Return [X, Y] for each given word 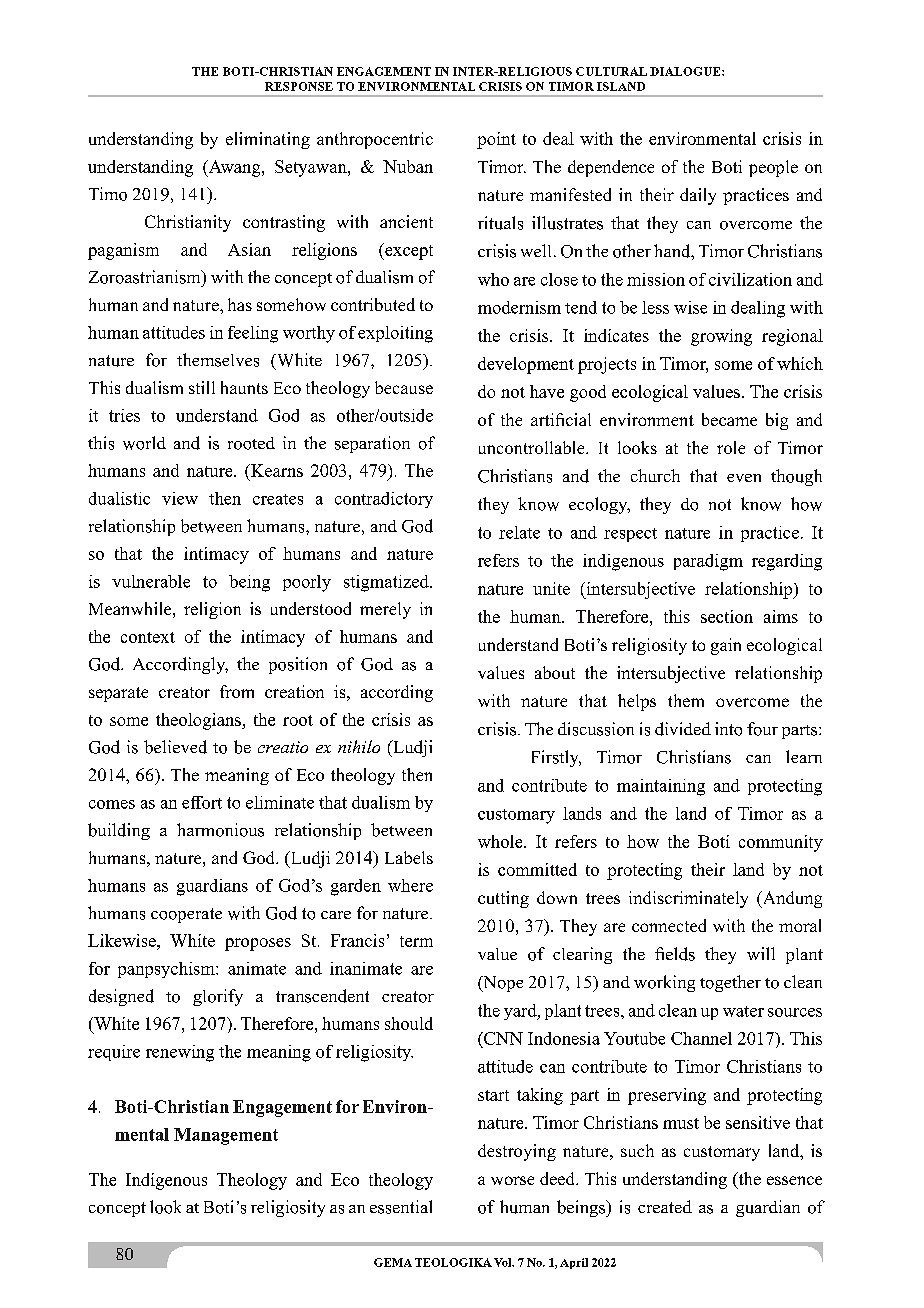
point [496, 140]
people [773, 168]
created [665, 1206]
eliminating [268, 140]
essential [401, 1207]
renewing [180, 1053]
